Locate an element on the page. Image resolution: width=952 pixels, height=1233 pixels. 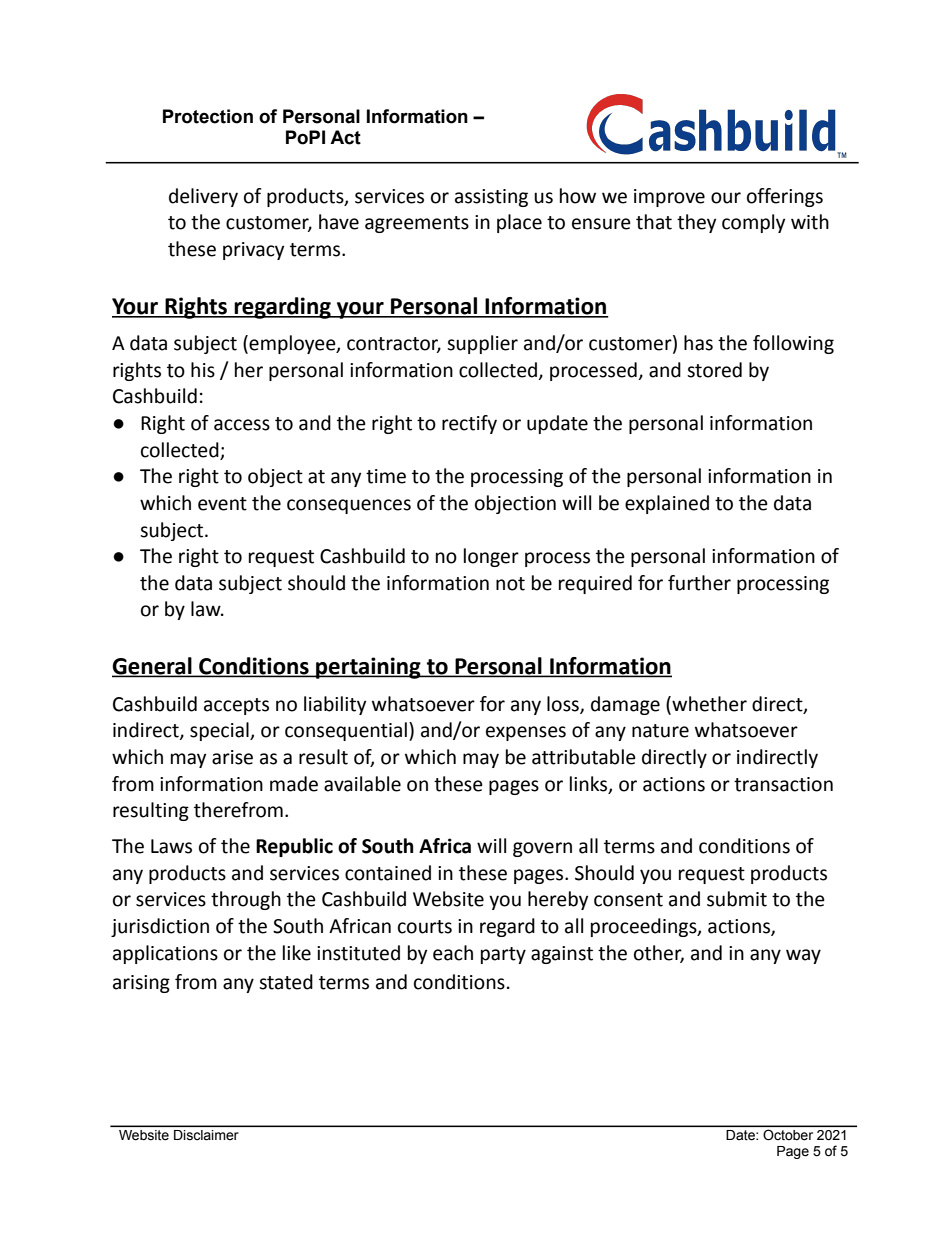
applications is located at coordinates (165, 954).
